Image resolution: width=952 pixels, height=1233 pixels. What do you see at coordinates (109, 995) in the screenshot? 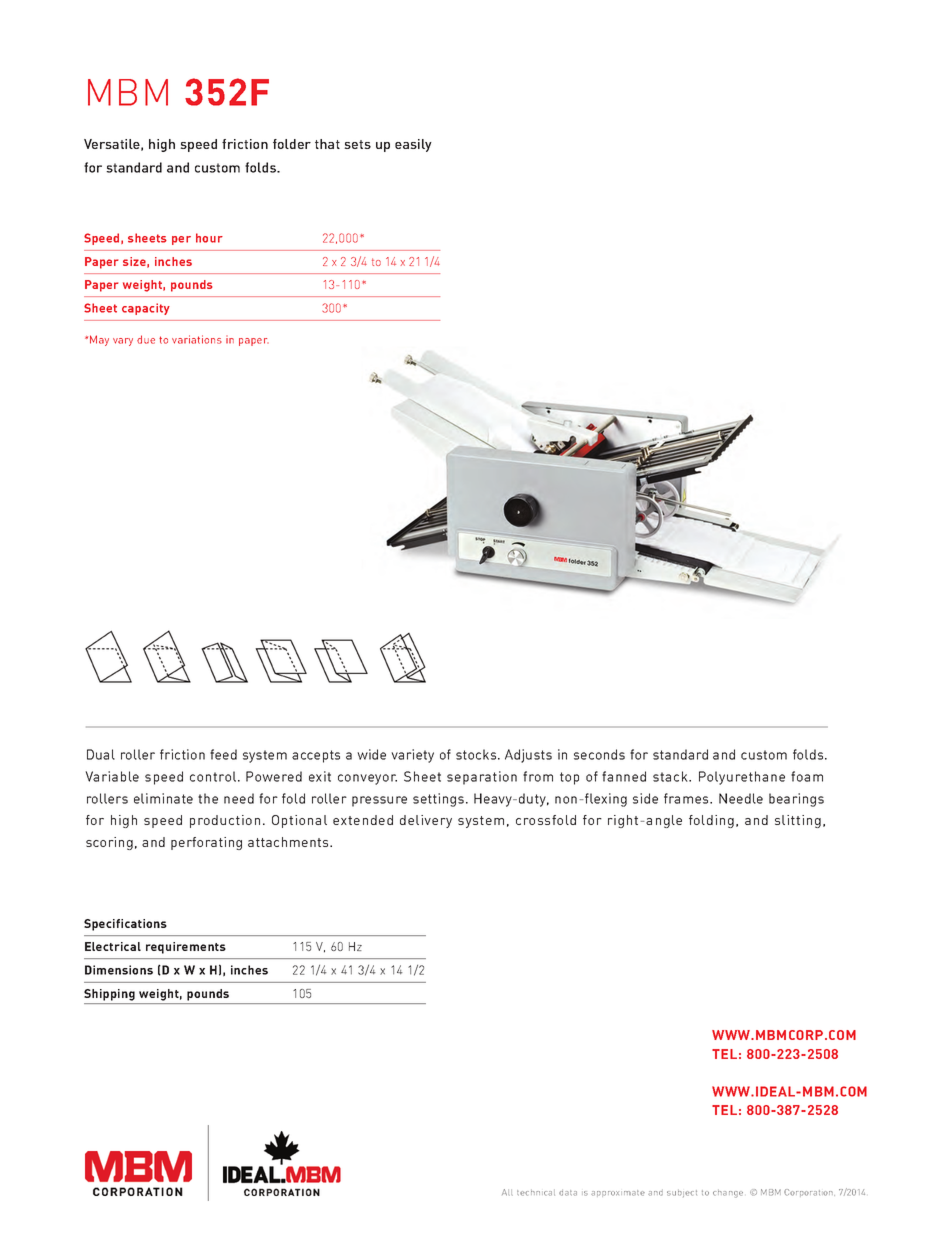
I see `Shipping` at bounding box center [109, 995].
